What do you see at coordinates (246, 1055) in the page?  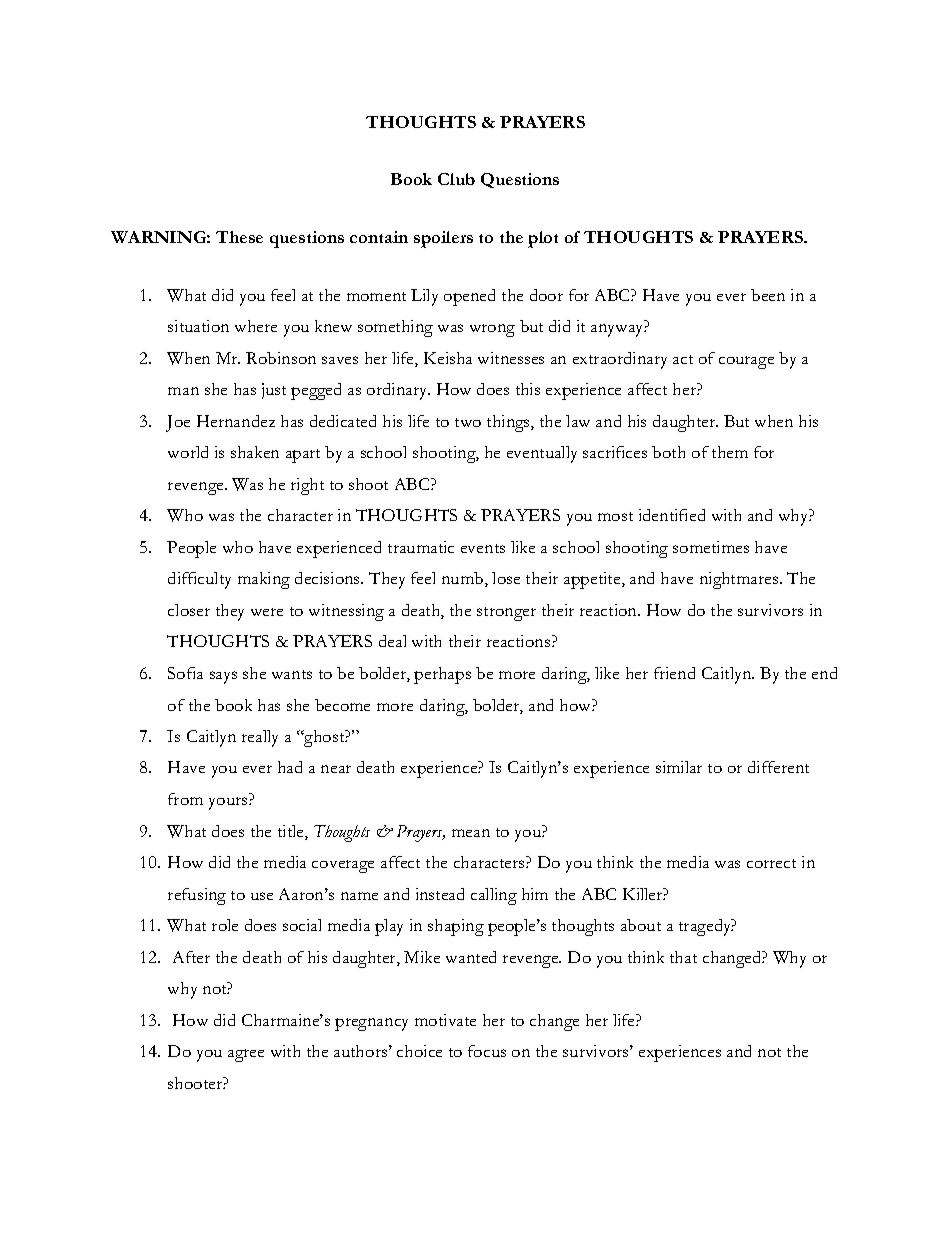 I see `agree` at bounding box center [246, 1055].
